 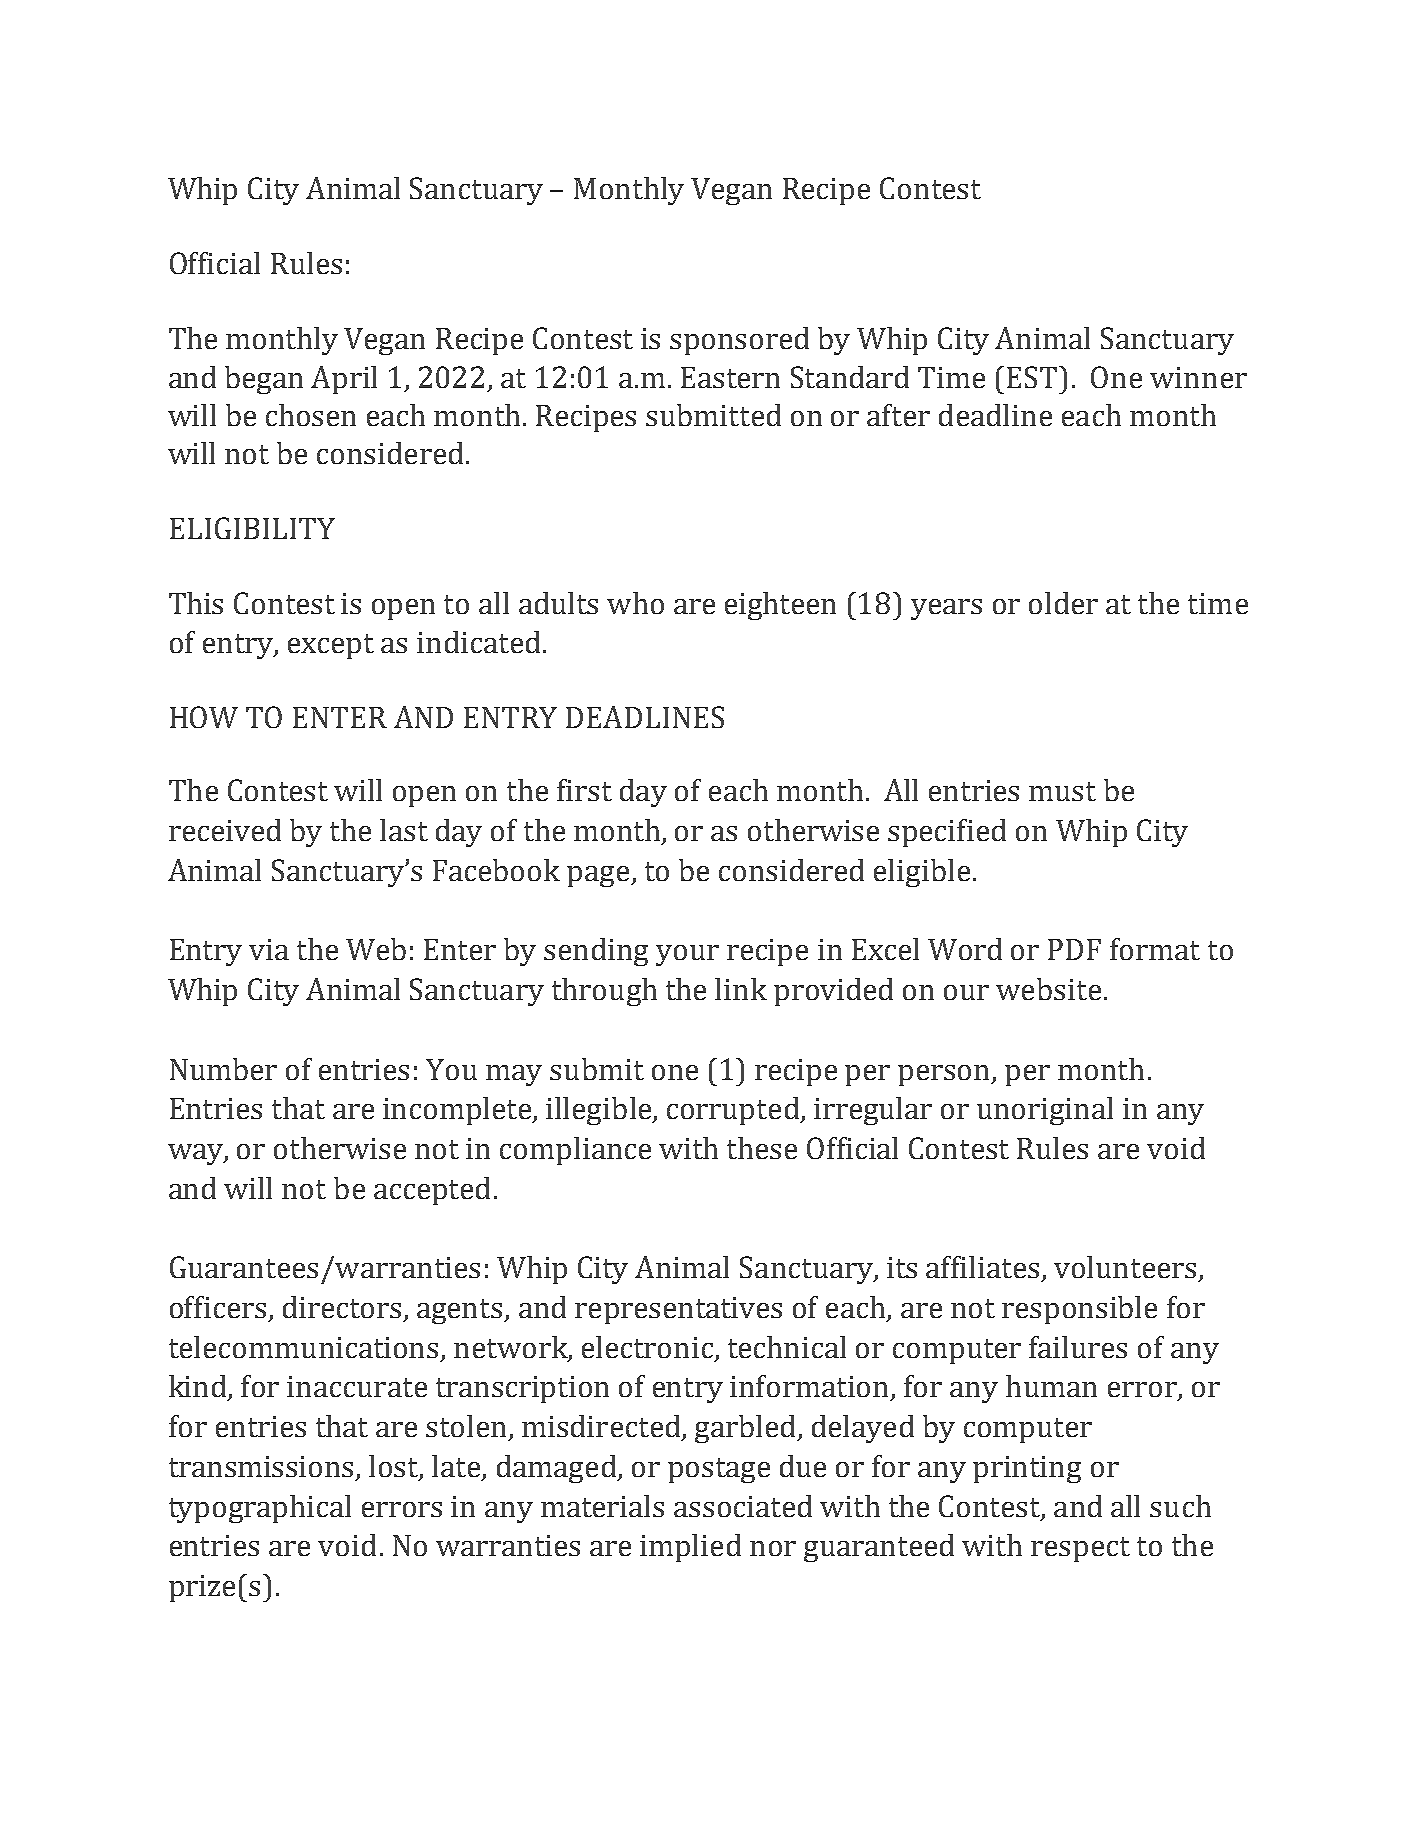 I want to click on April, so click(x=344, y=380).
